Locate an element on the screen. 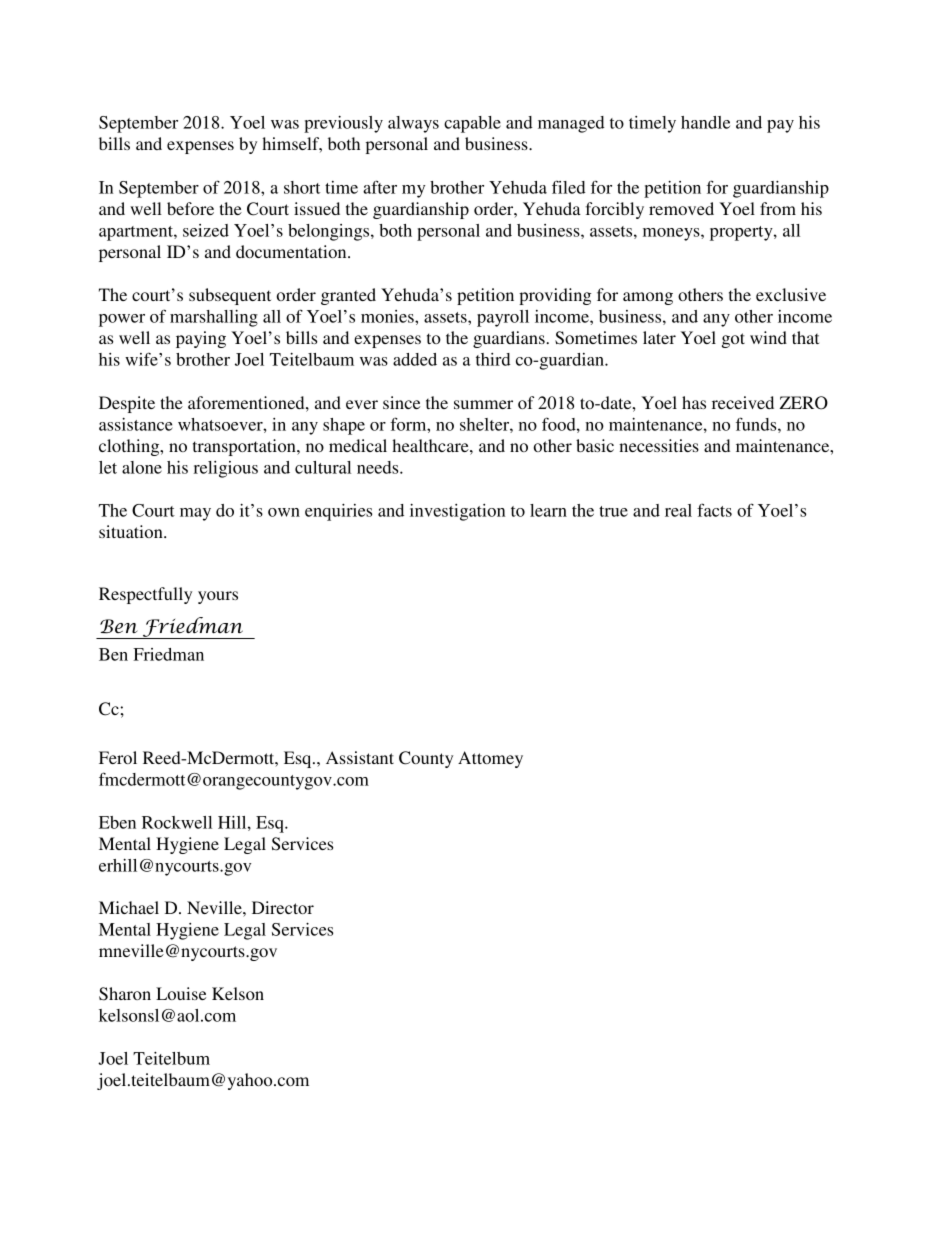 The image size is (952, 1233). facts is located at coordinates (714, 510).
